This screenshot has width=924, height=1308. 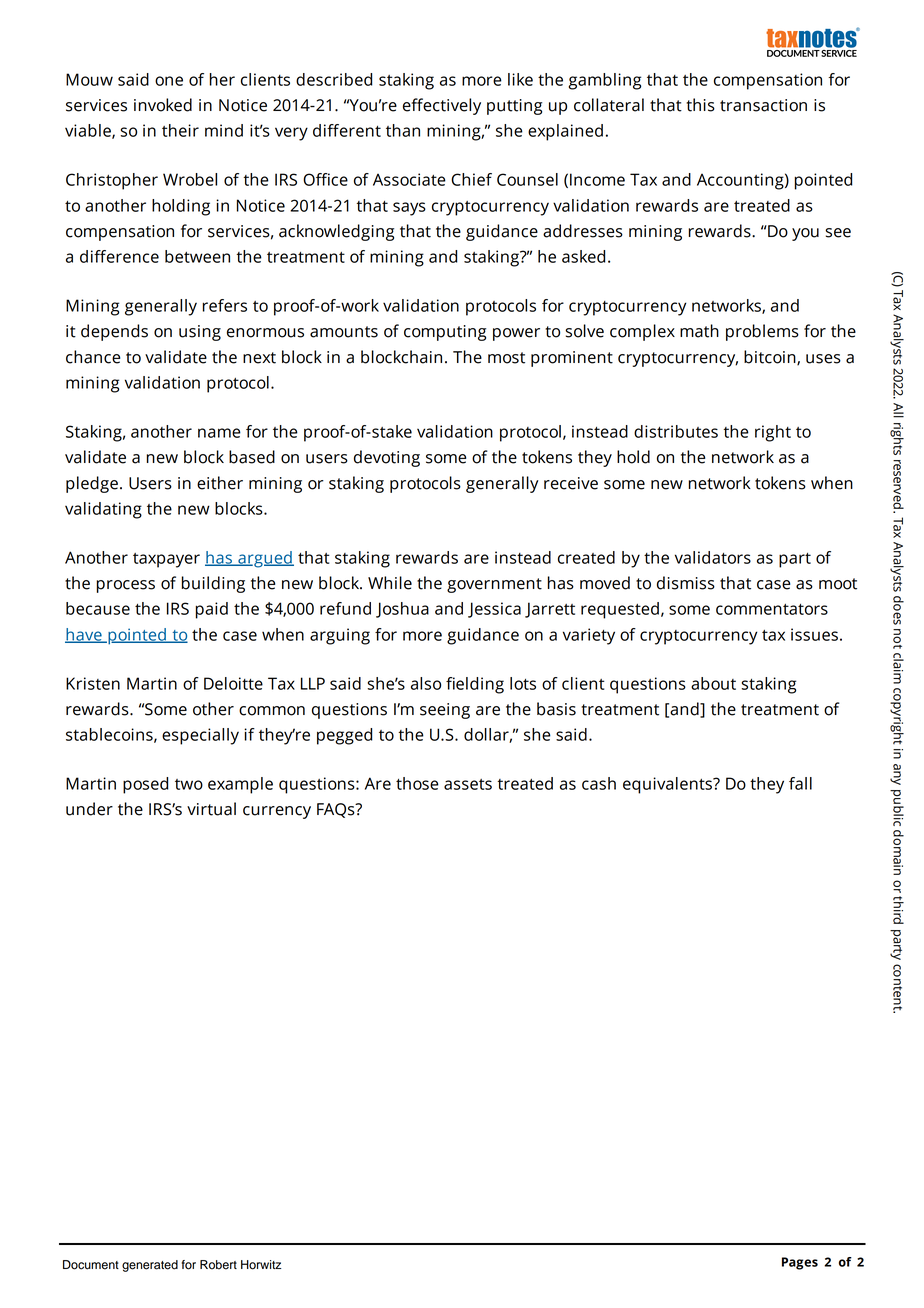 What do you see at coordinates (763, 105) in the screenshot?
I see `transaction` at bounding box center [763, 105].
